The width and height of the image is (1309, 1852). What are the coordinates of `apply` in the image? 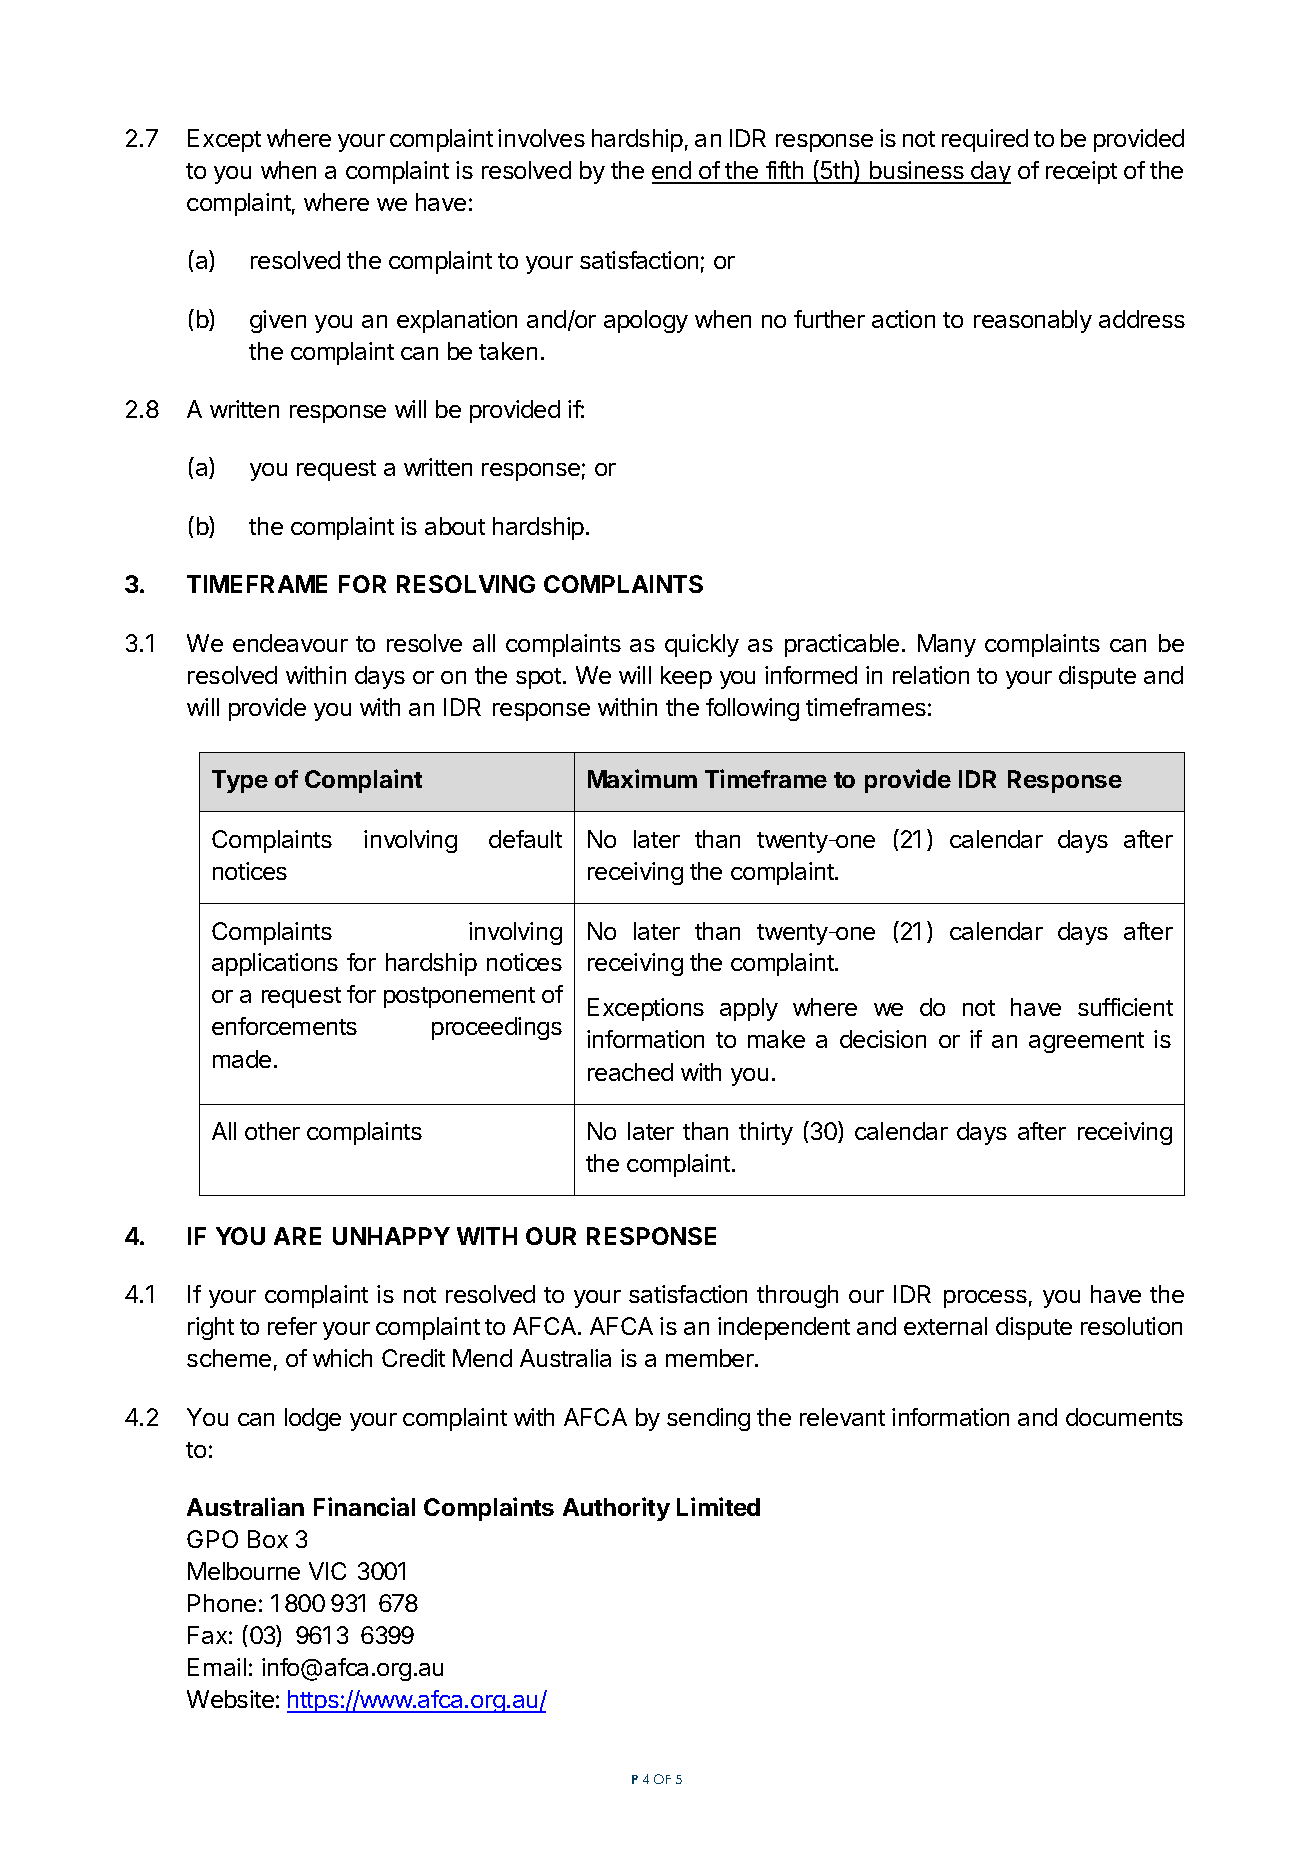 It's located at (749, 1009).
